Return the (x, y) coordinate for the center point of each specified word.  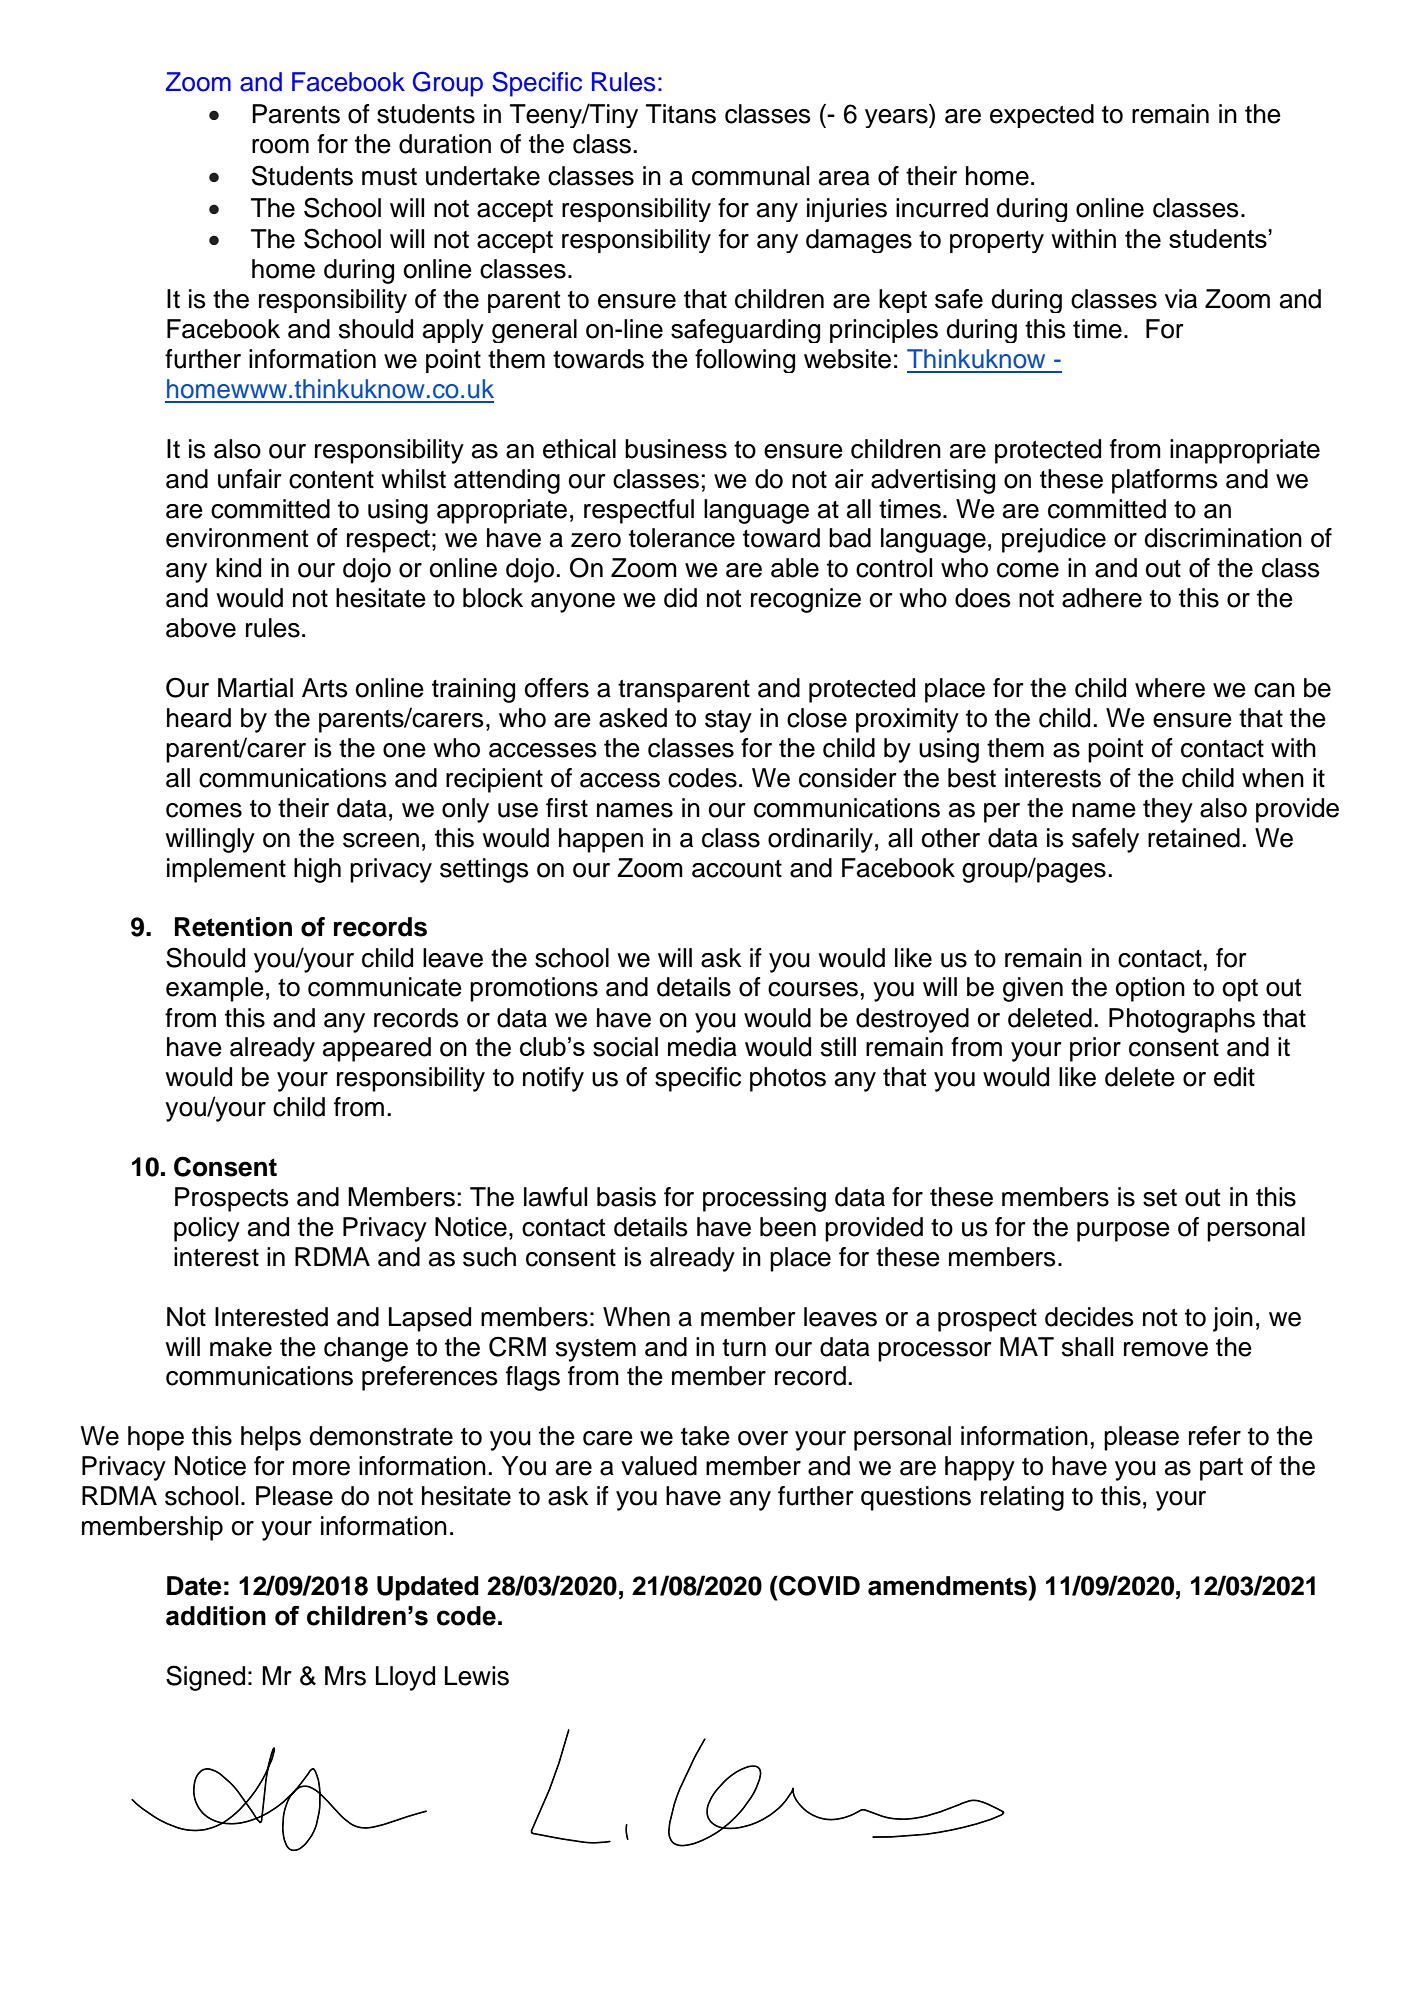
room (280, 146)
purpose (1123, 1232)
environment (237, 538)
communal (750, 176)
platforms (1165, 481)
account (737, 869)
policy (207, 1229)
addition (216, 1616)
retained (1194, 838)
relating (1022, 1498)
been (788, 1227)
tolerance (682, 538)
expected (1042, 116)
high (317, 870)
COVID (818, 1585)
